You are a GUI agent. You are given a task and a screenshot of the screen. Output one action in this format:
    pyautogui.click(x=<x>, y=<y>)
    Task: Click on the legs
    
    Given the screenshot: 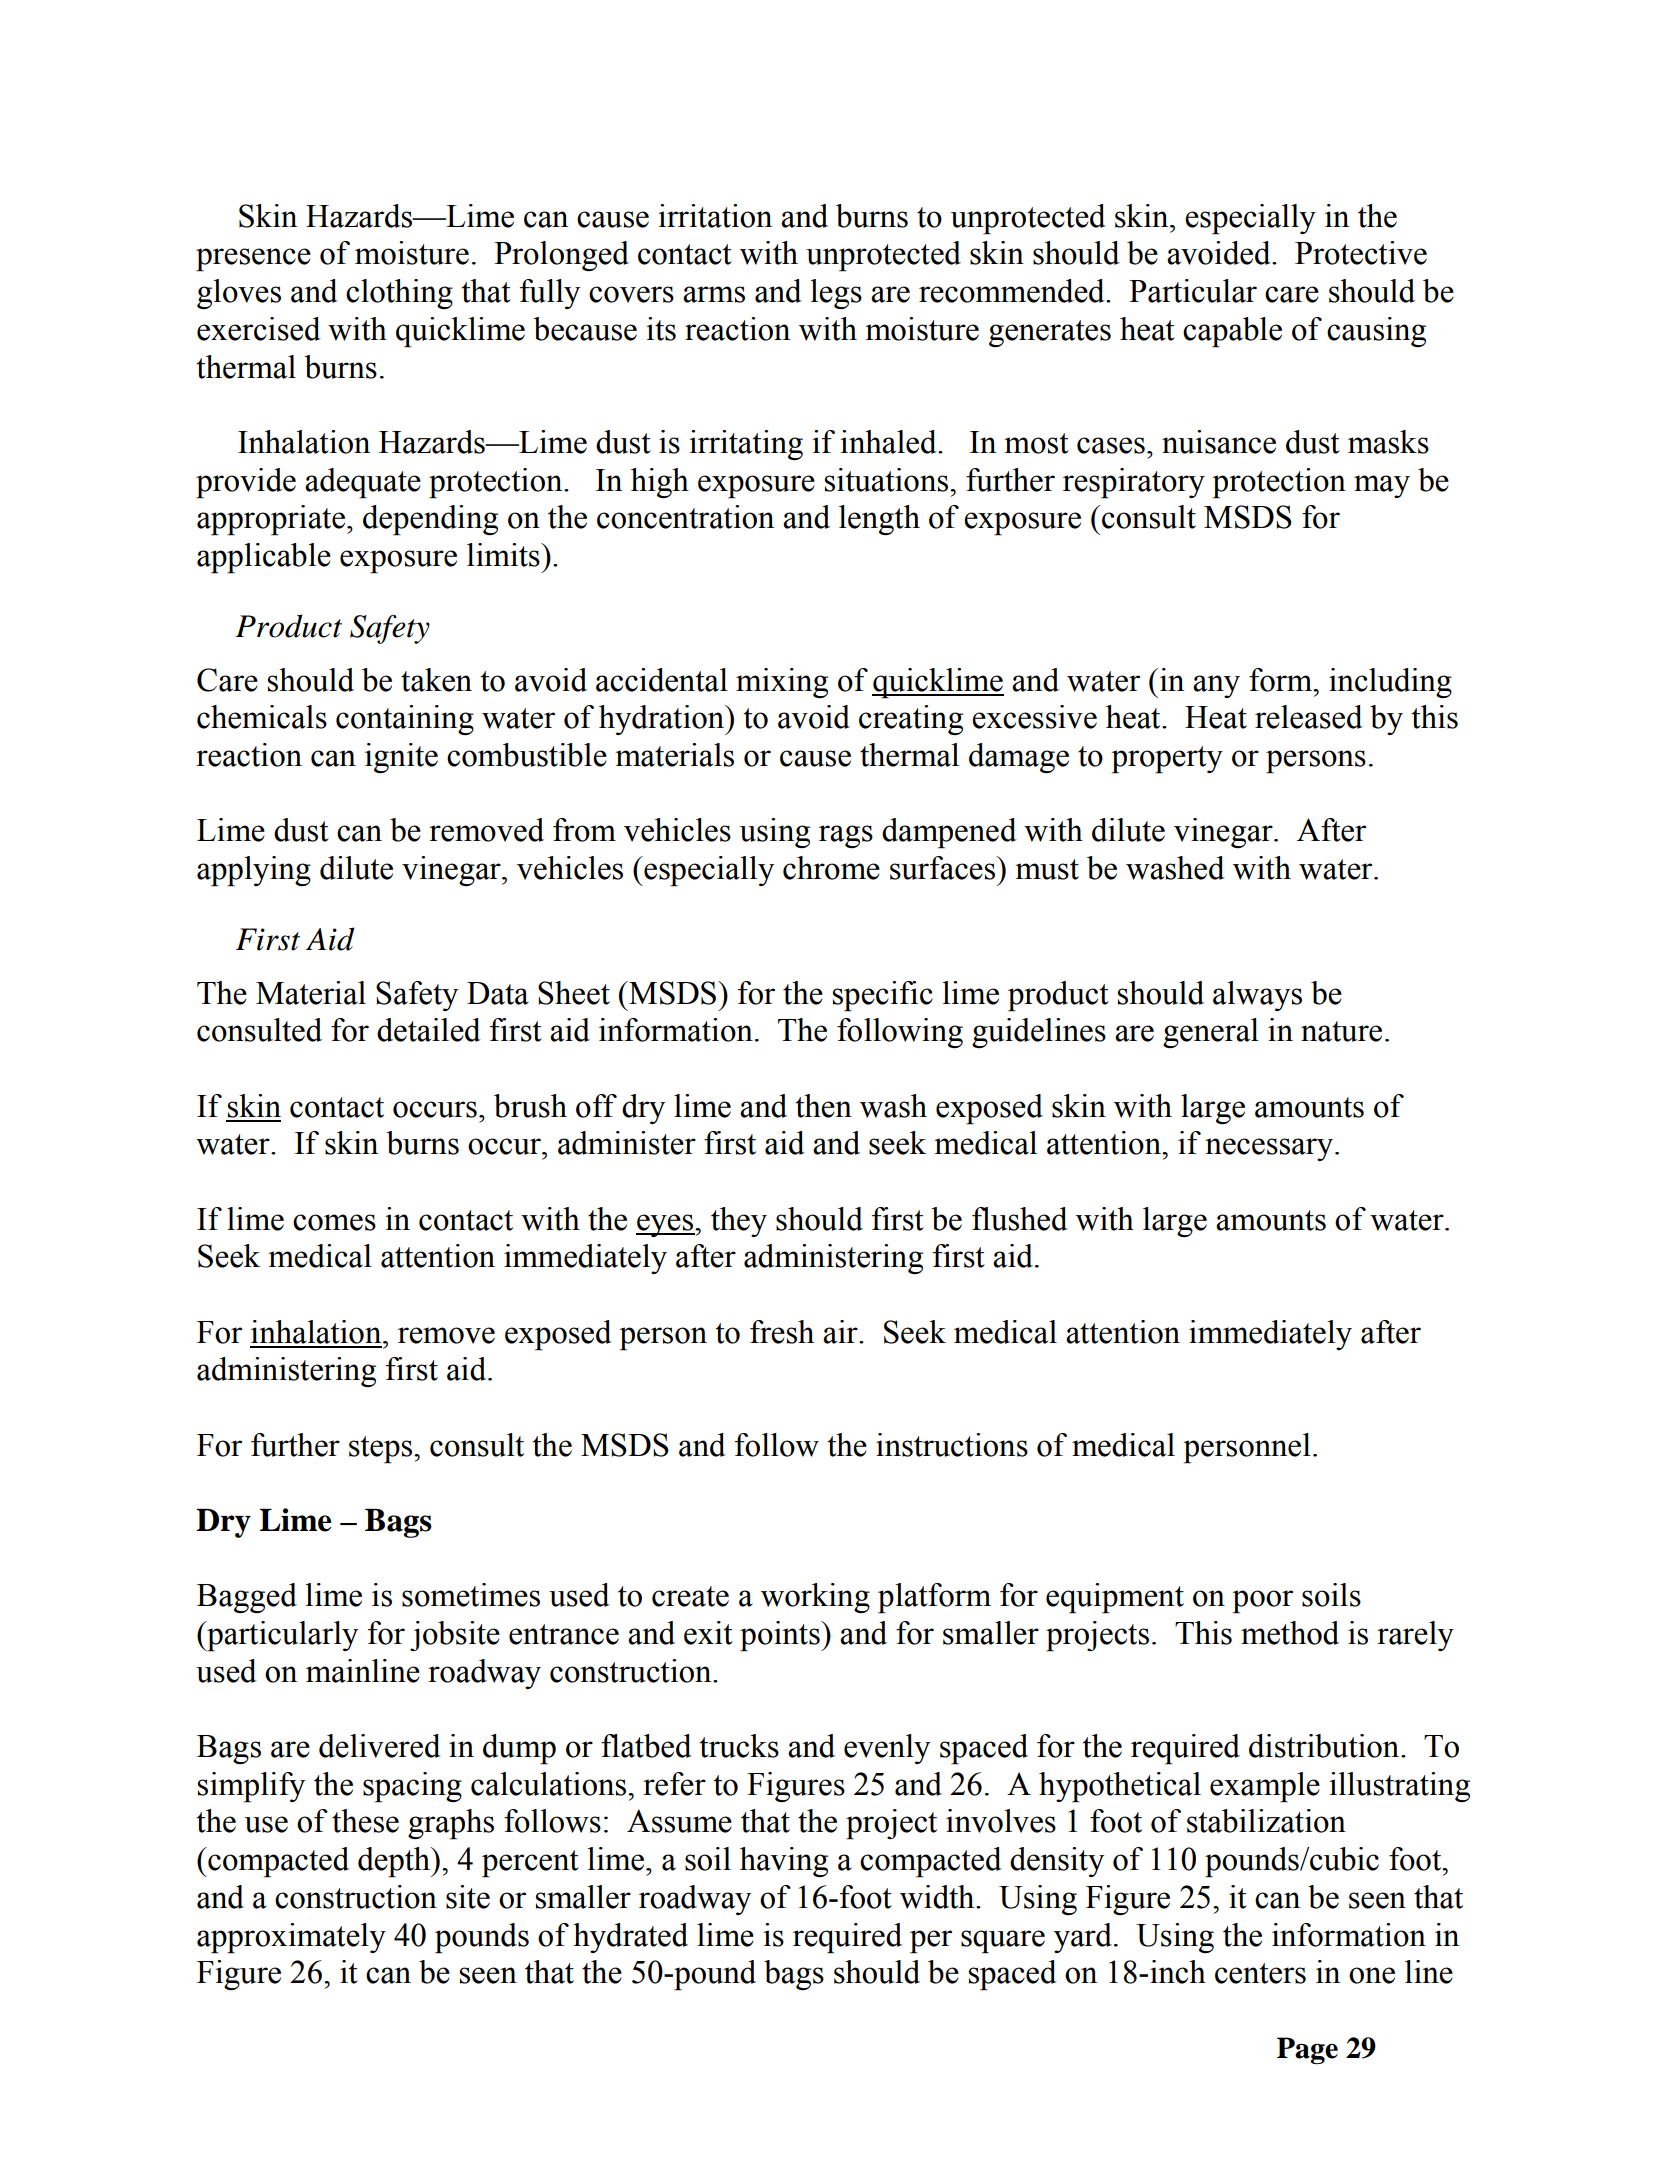 What is the action you would take?
    pyautogui.click(x=836, y=294)
